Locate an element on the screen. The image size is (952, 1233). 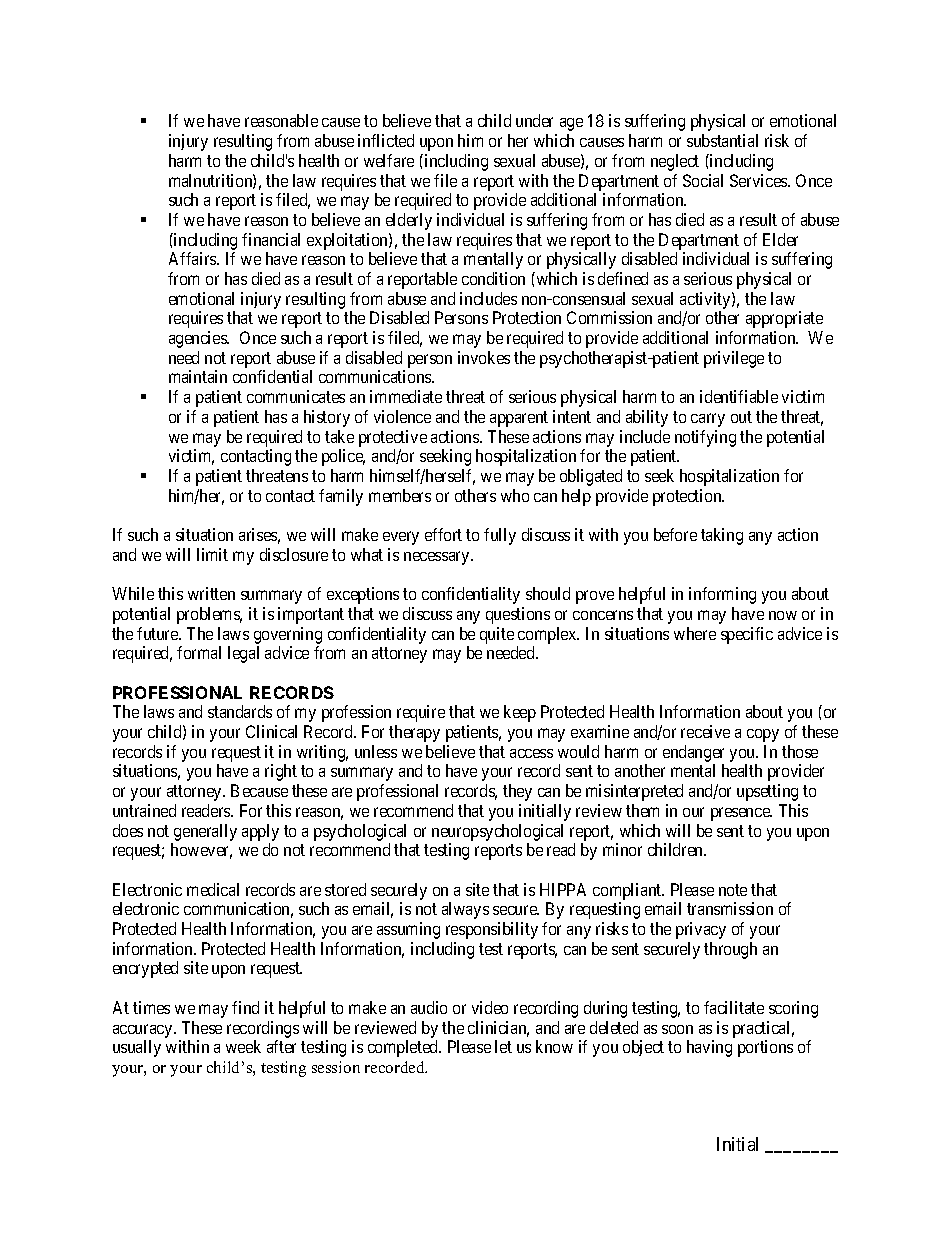
written is located at coordinates (211, 593).
